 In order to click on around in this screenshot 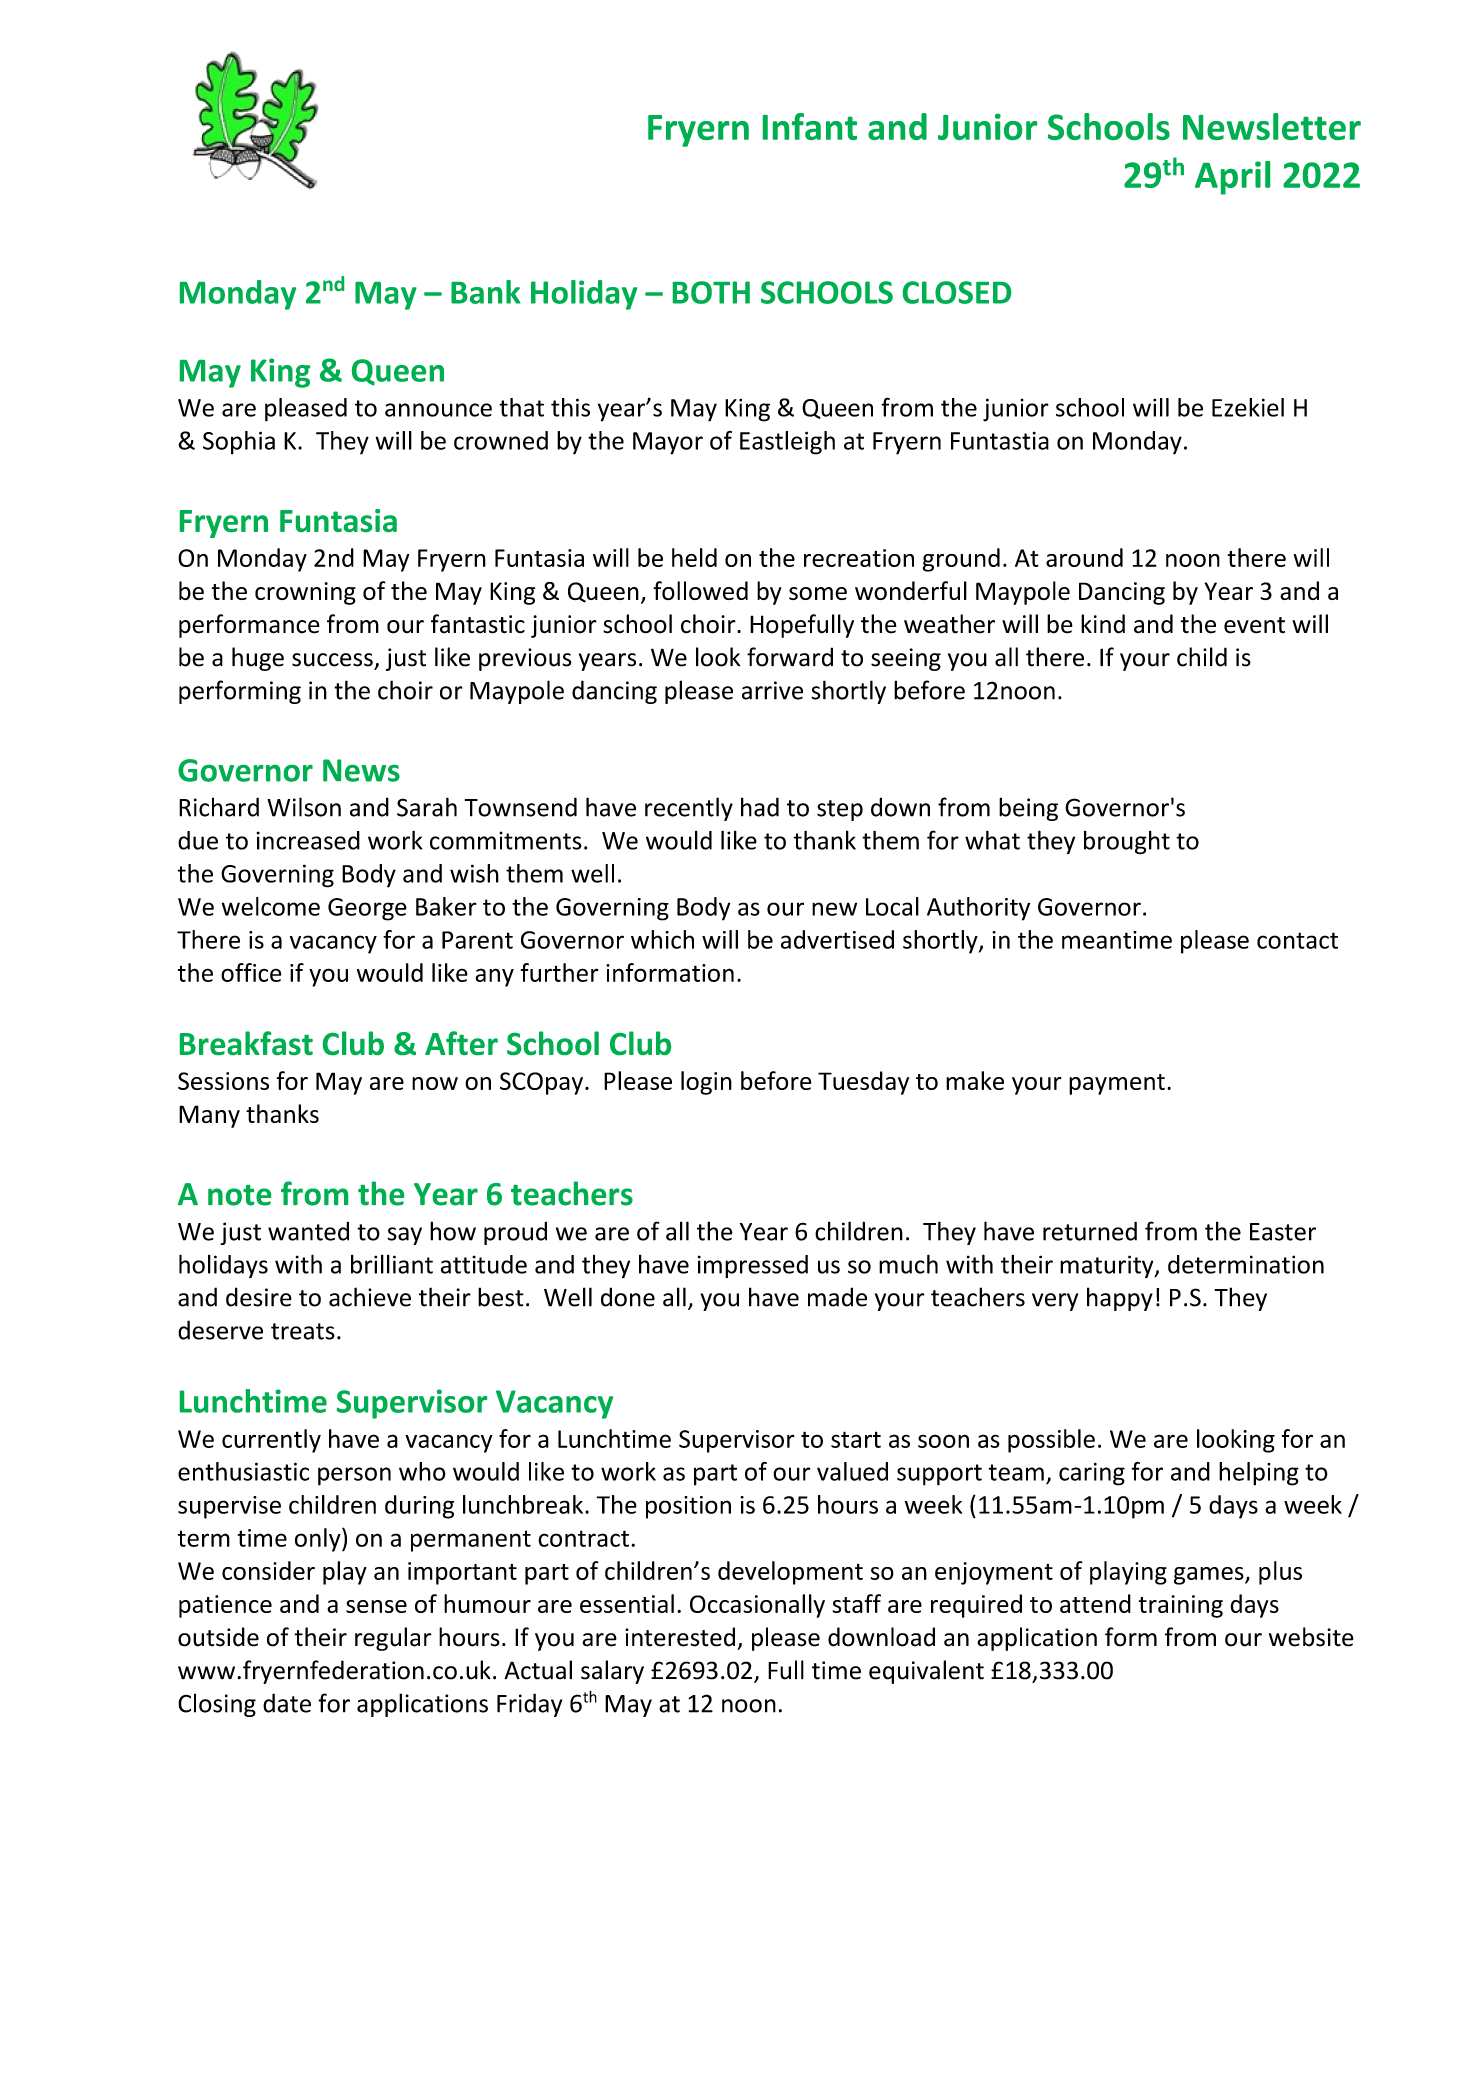, I will do `click(1084, 557)`.
